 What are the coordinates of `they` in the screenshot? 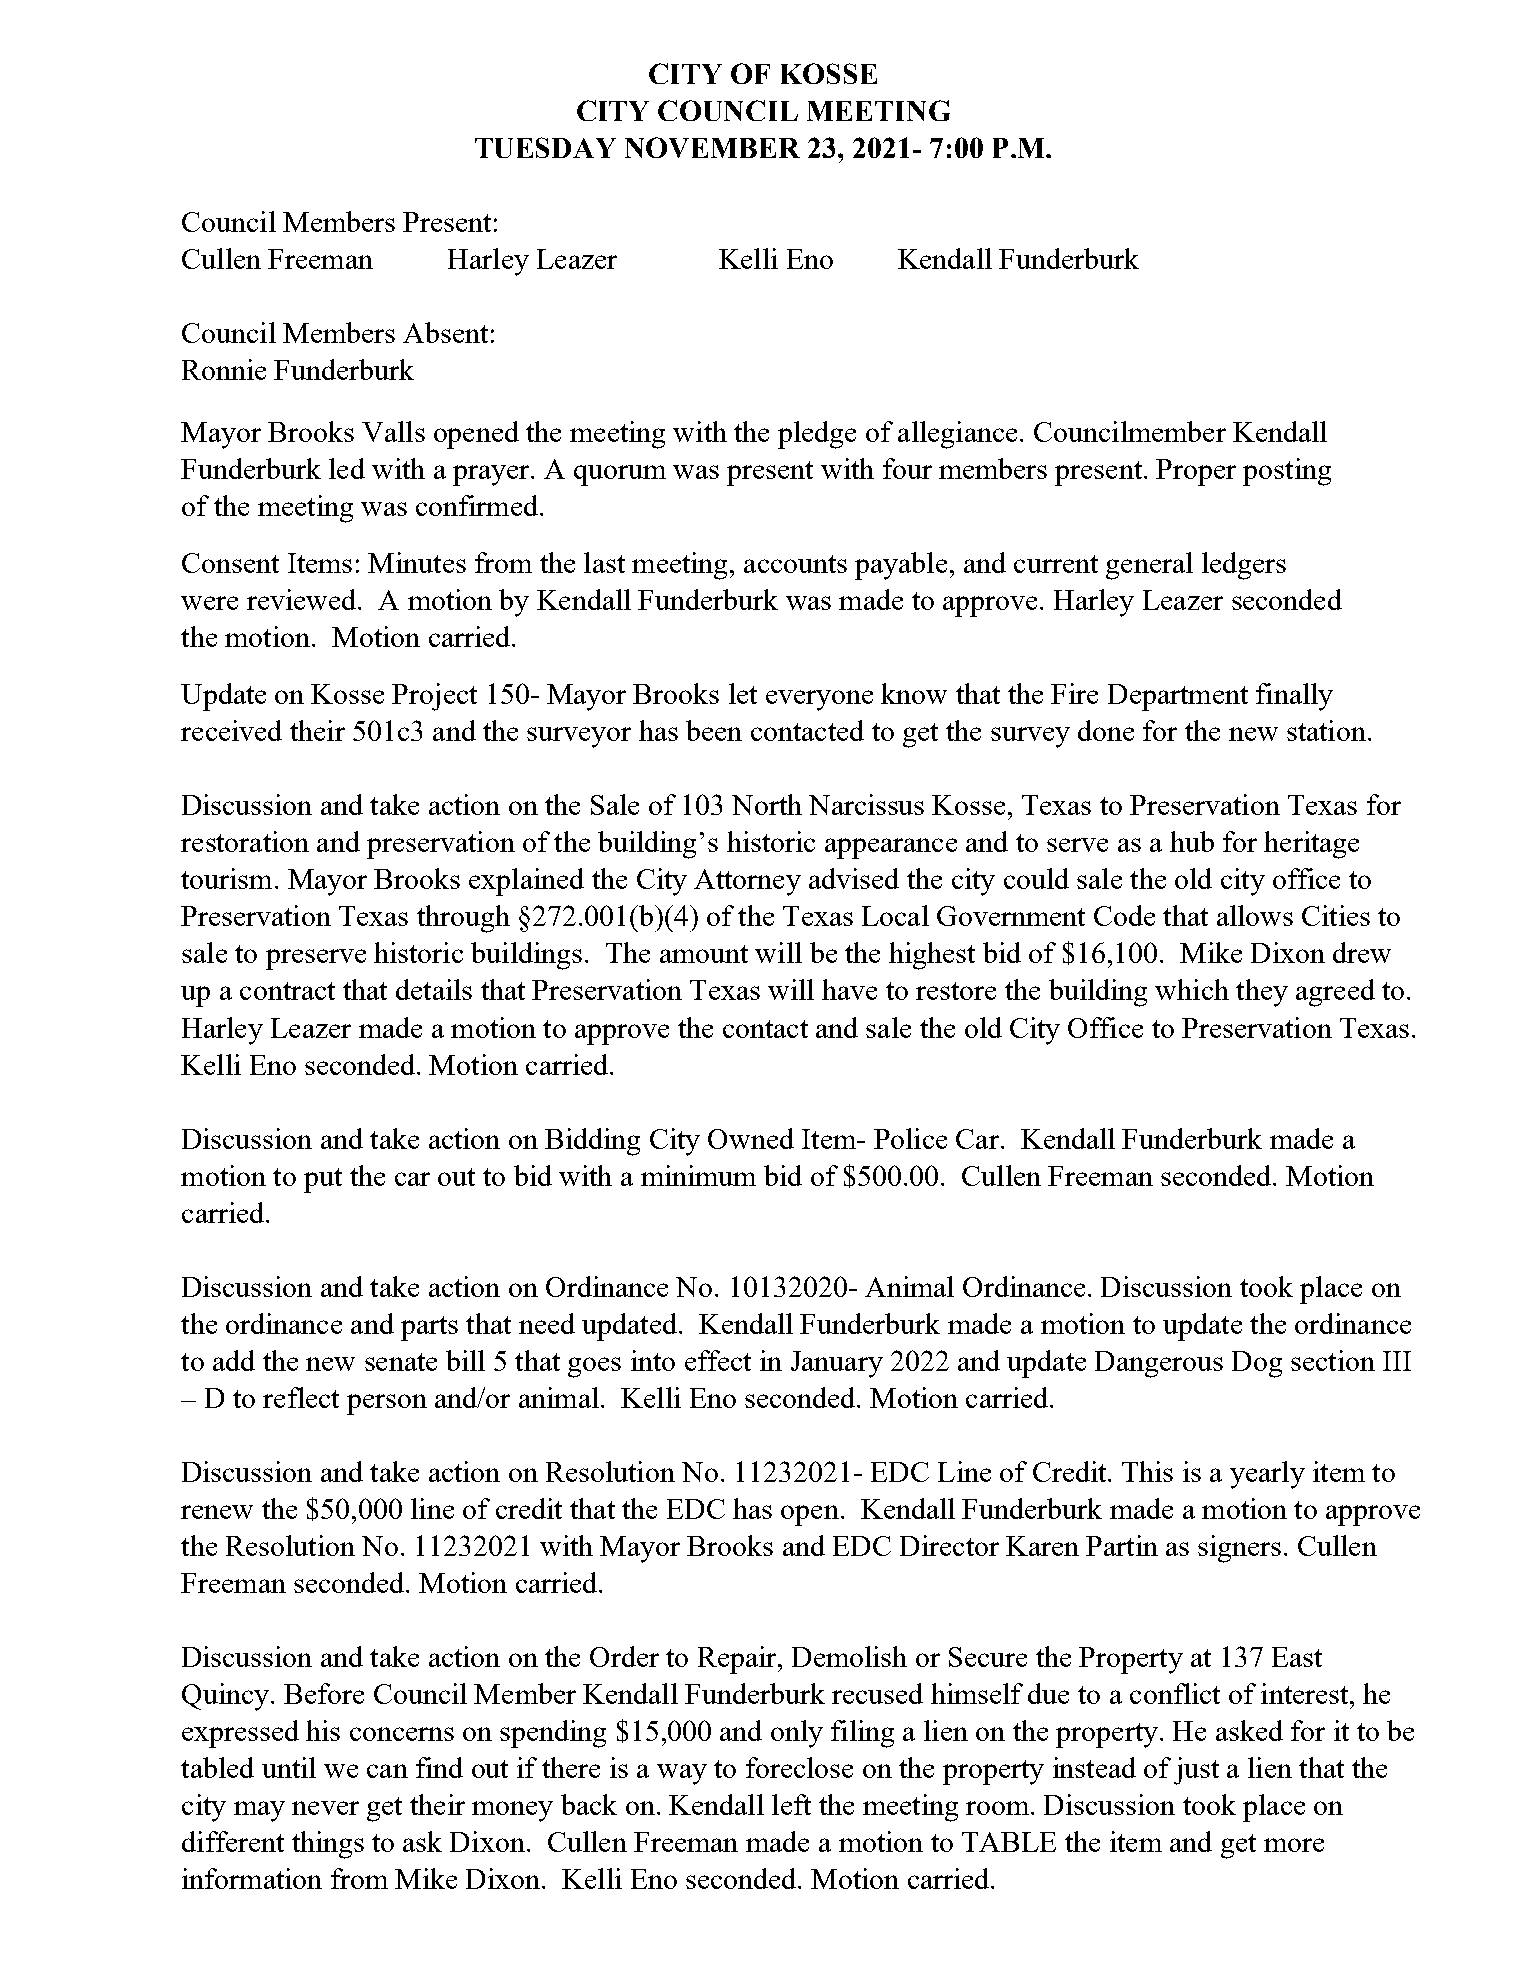 It's located at (1262, 993).
